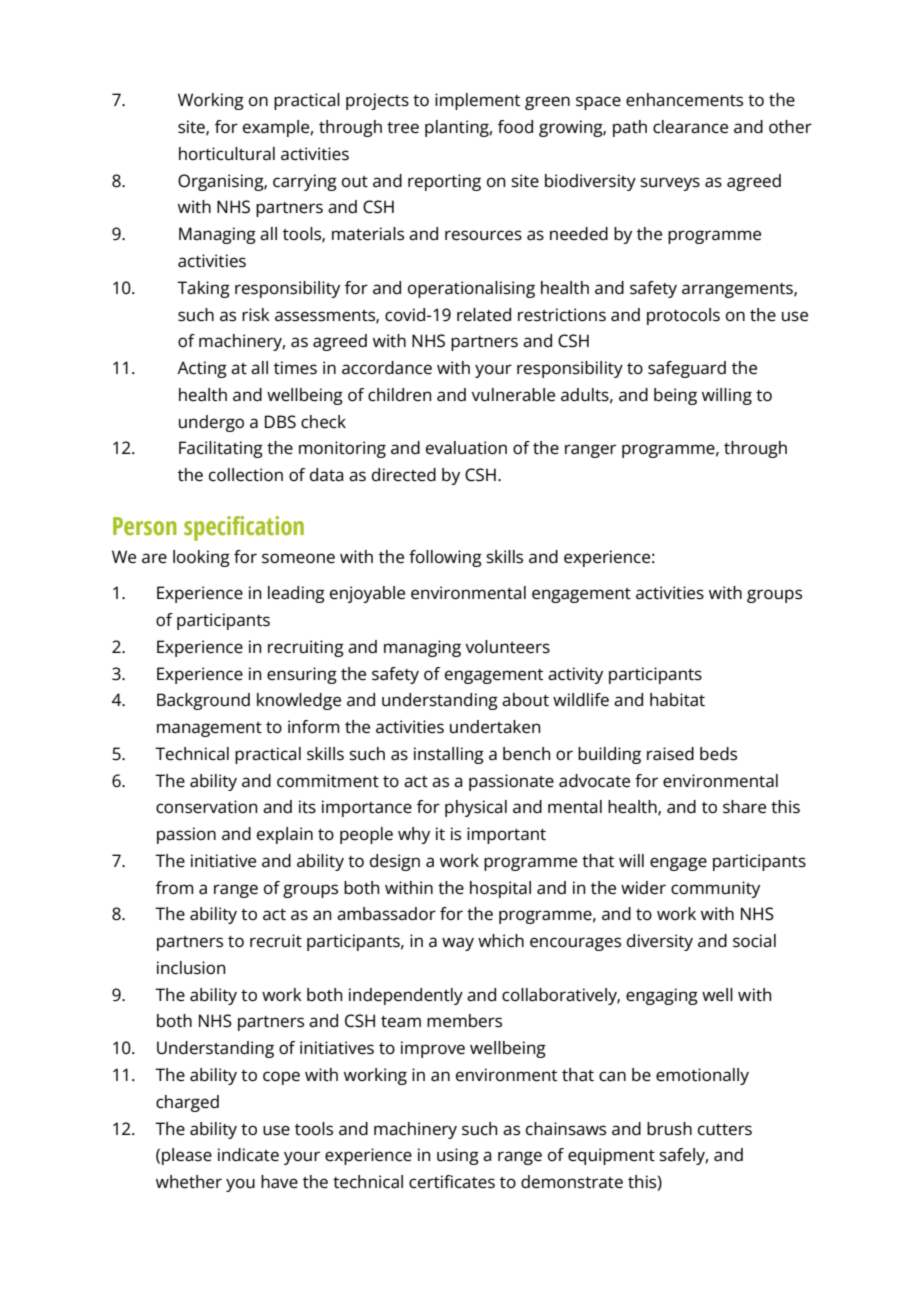  Describe the element at coordinates (687, 369) in the image. I see `safeguard` at that location.
